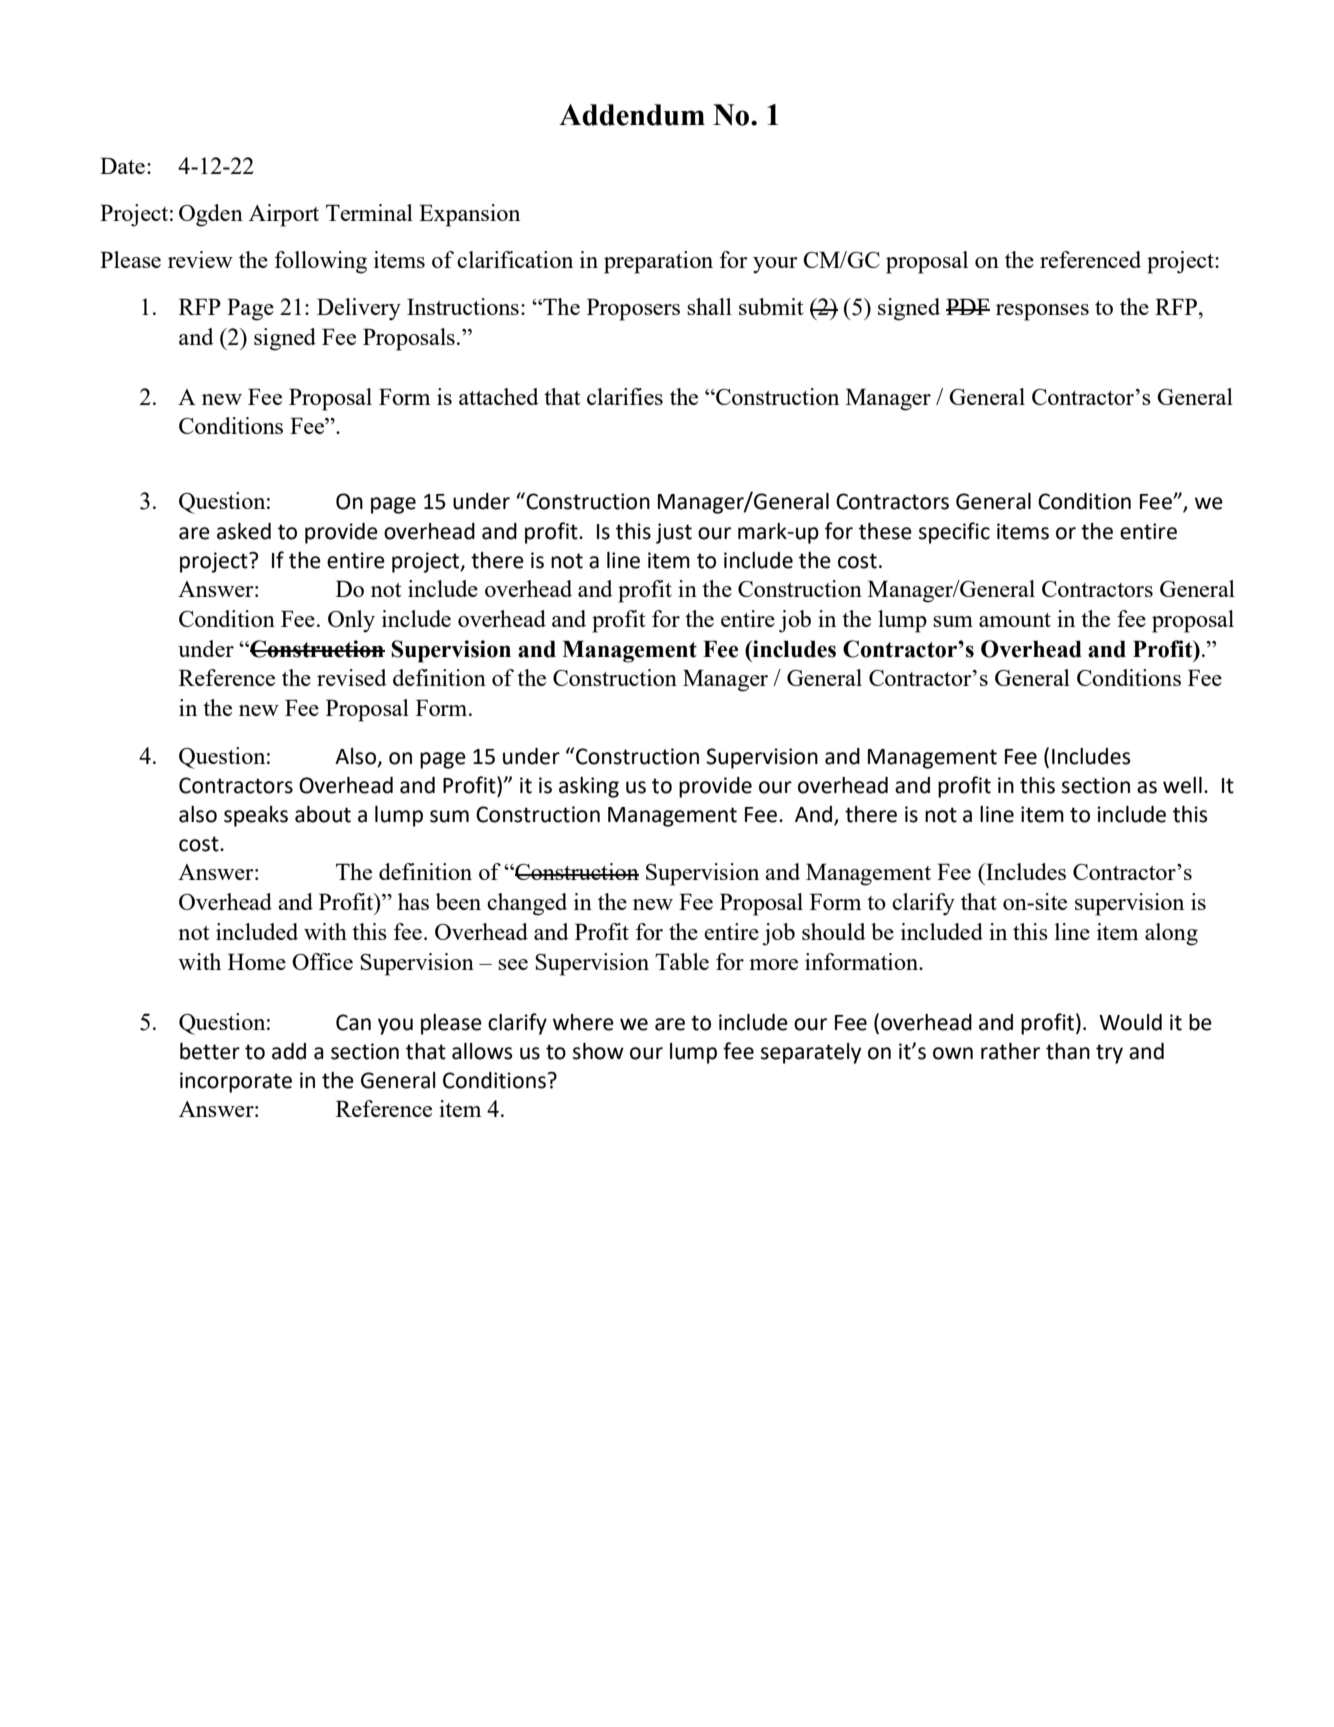  I want to click on Only, so click(351, 621).
